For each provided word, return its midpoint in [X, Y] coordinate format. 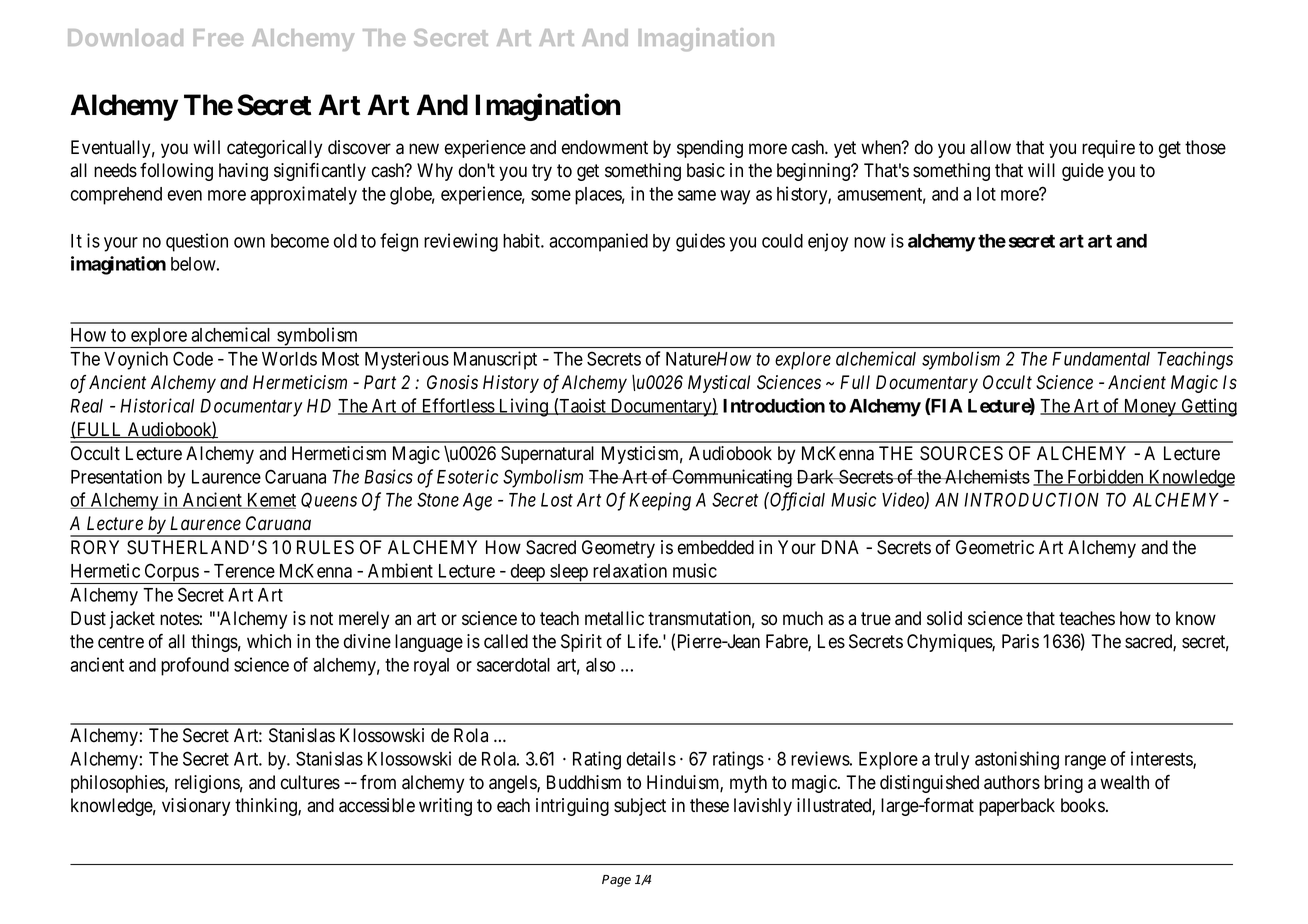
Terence [244, 571]
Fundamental [1101, 359]
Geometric [995, 547]
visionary [196, 807]
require [1108, 149]
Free [218, 37]
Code [193, 358]
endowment [605, 147]
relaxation [630, 570]
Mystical [719, 384]
